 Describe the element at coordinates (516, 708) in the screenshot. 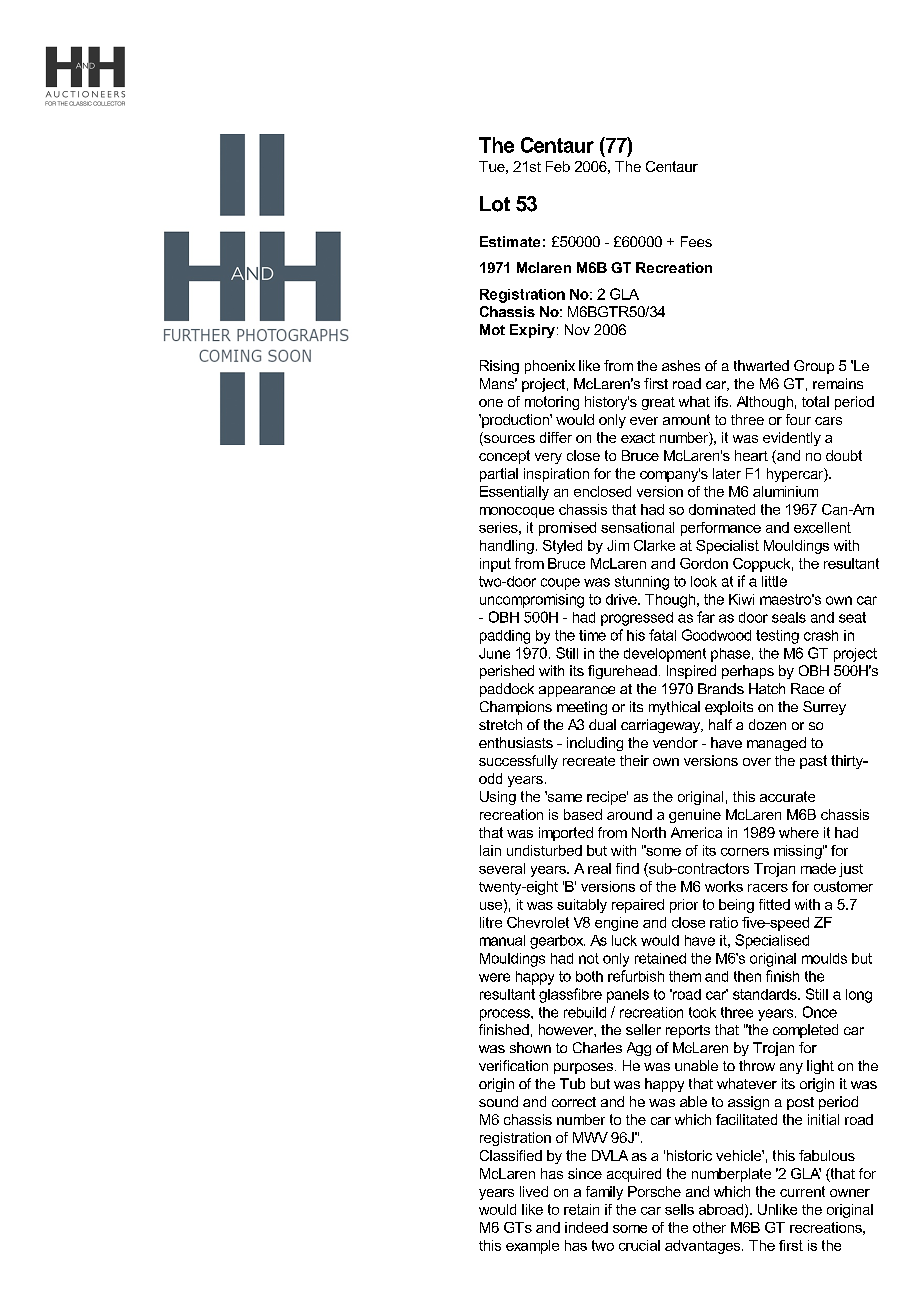

I see `Champions` at that location.
